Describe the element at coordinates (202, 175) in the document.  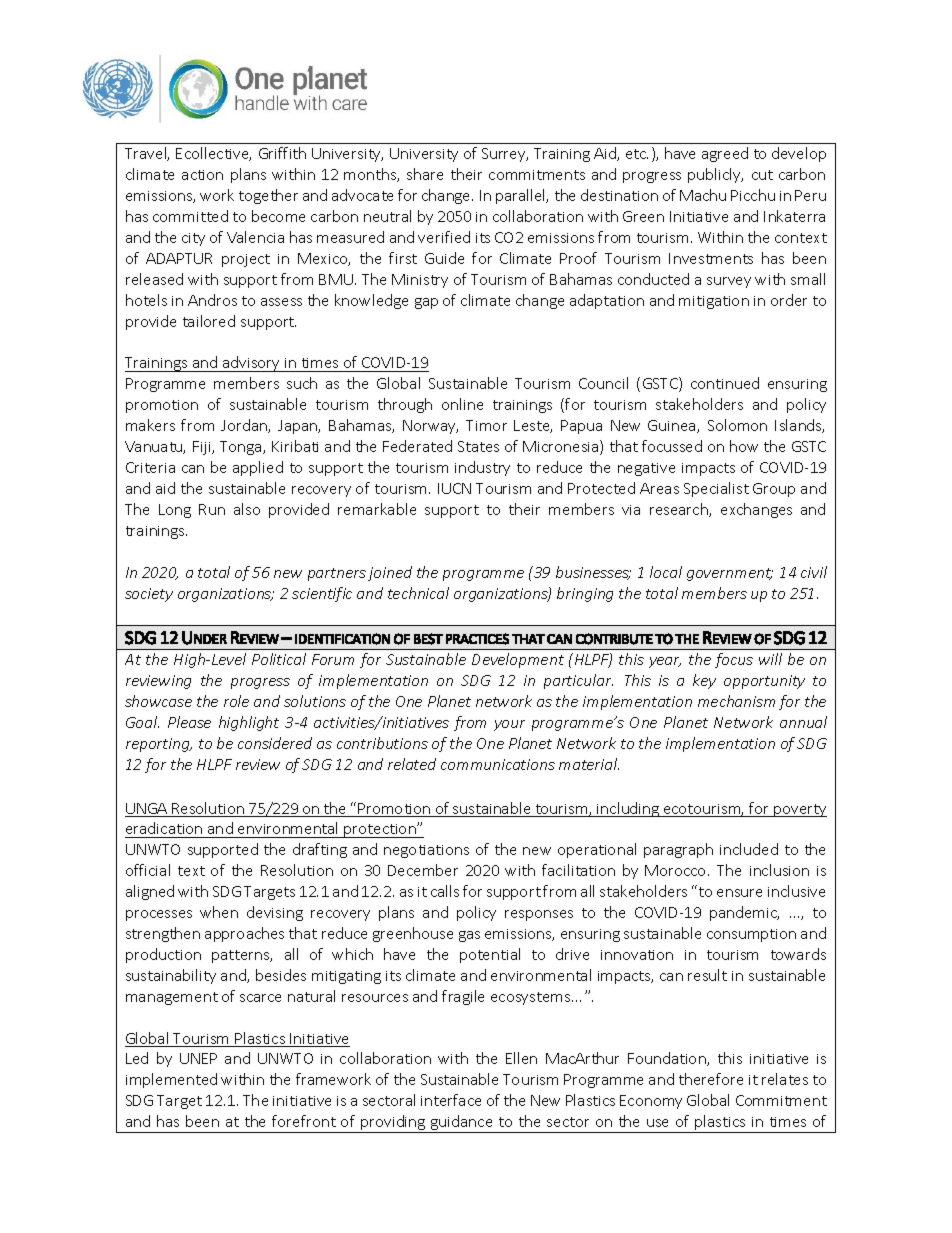
I see `action` at that location.
